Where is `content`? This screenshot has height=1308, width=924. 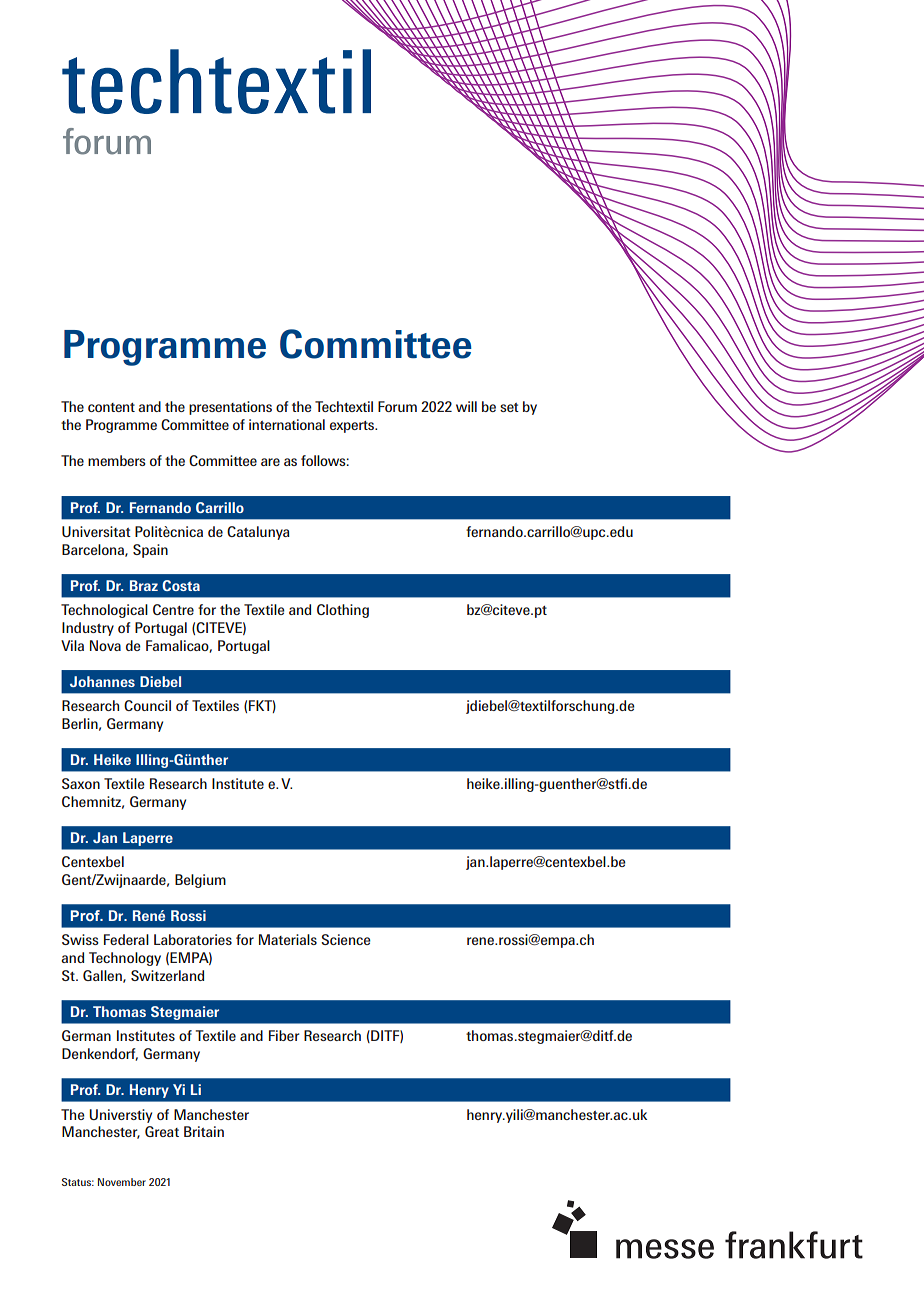
content is located at coordinates (111, 407).
